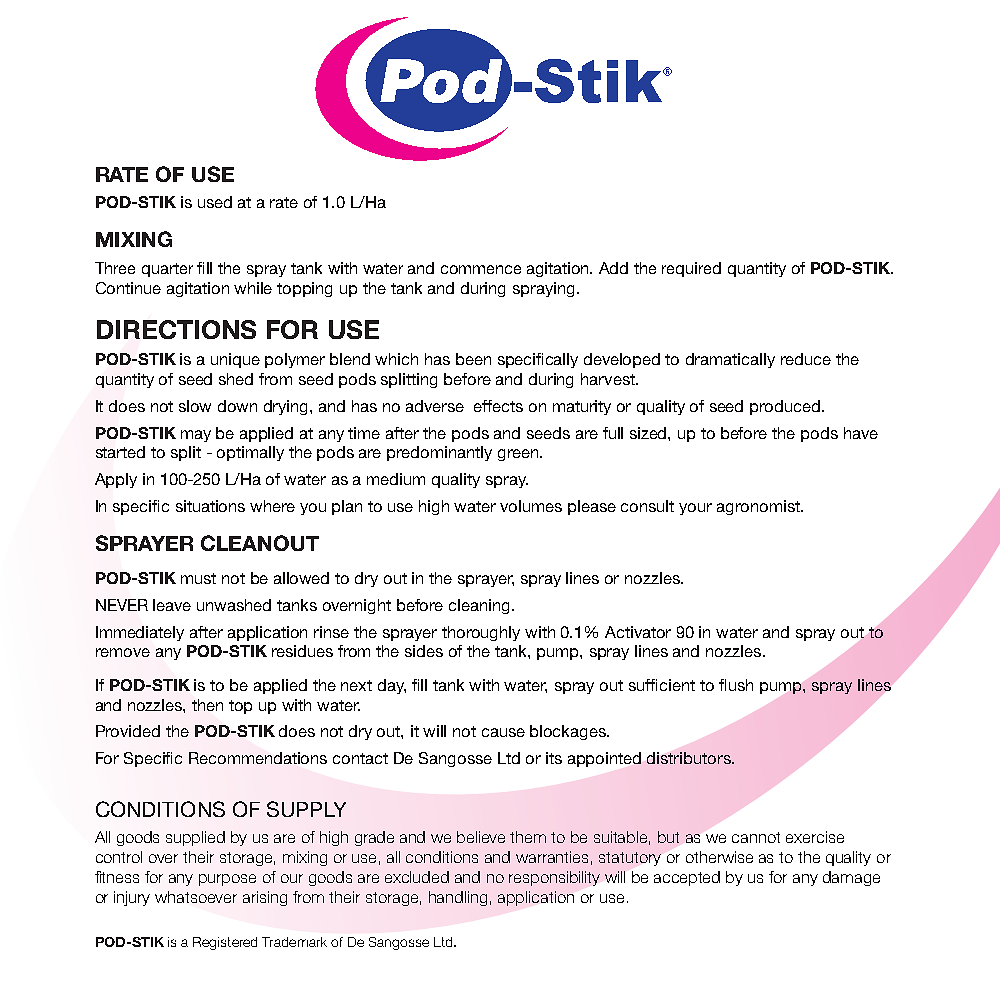 This screenshot has width=1000, height=983. Describe the element at coordinates (481, 269) in the screenshot. I see `commence` at that location.
